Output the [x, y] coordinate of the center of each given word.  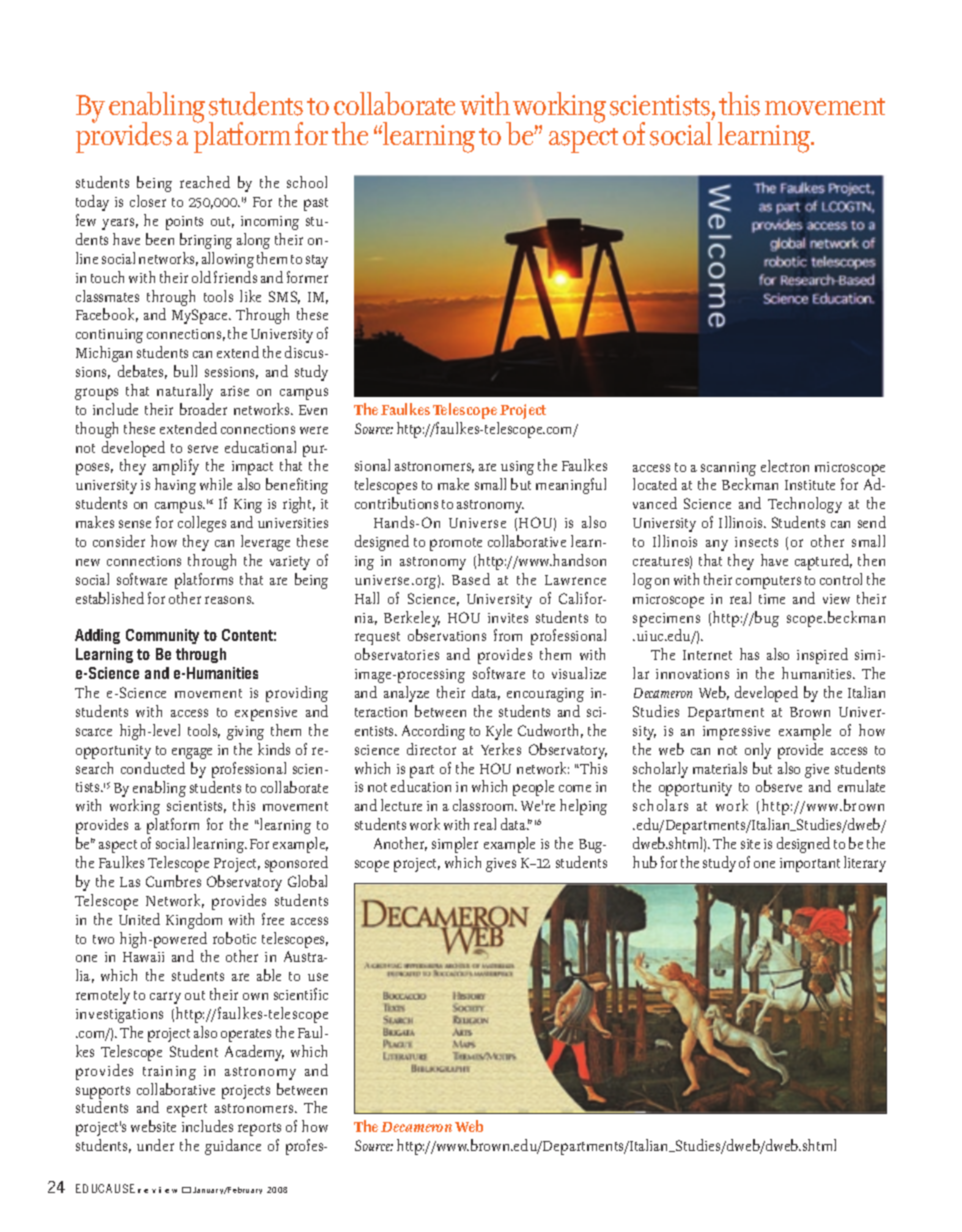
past [316, 204]
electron [785, 466]
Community [162, 636]
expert [187, 1110]
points [184, 223]
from [508, 635]
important [810, 865]
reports [259, 1129]
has [749, 654]
